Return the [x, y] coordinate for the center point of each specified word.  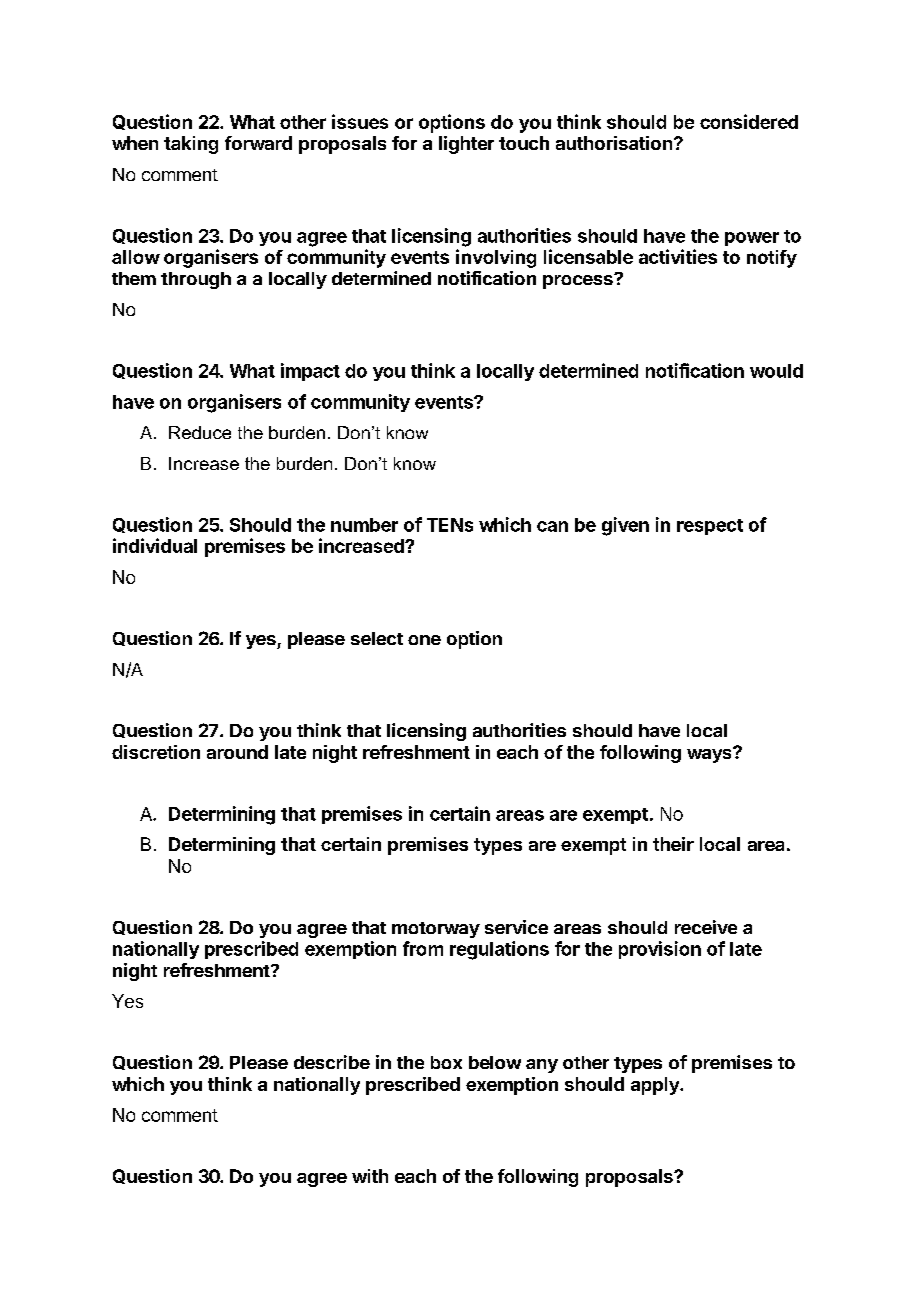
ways [710, 755]
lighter [466, 145]
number [364, 525]
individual [155, 545]
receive [706, 927]
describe [332, 1062]
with [370, 1176]
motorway [436, 930]
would [776, 371]
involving [496, 258]
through [196, 280]
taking [191, 145]
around [237, 752]
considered [749, 121]
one [424, 640]
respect [710, 527]
